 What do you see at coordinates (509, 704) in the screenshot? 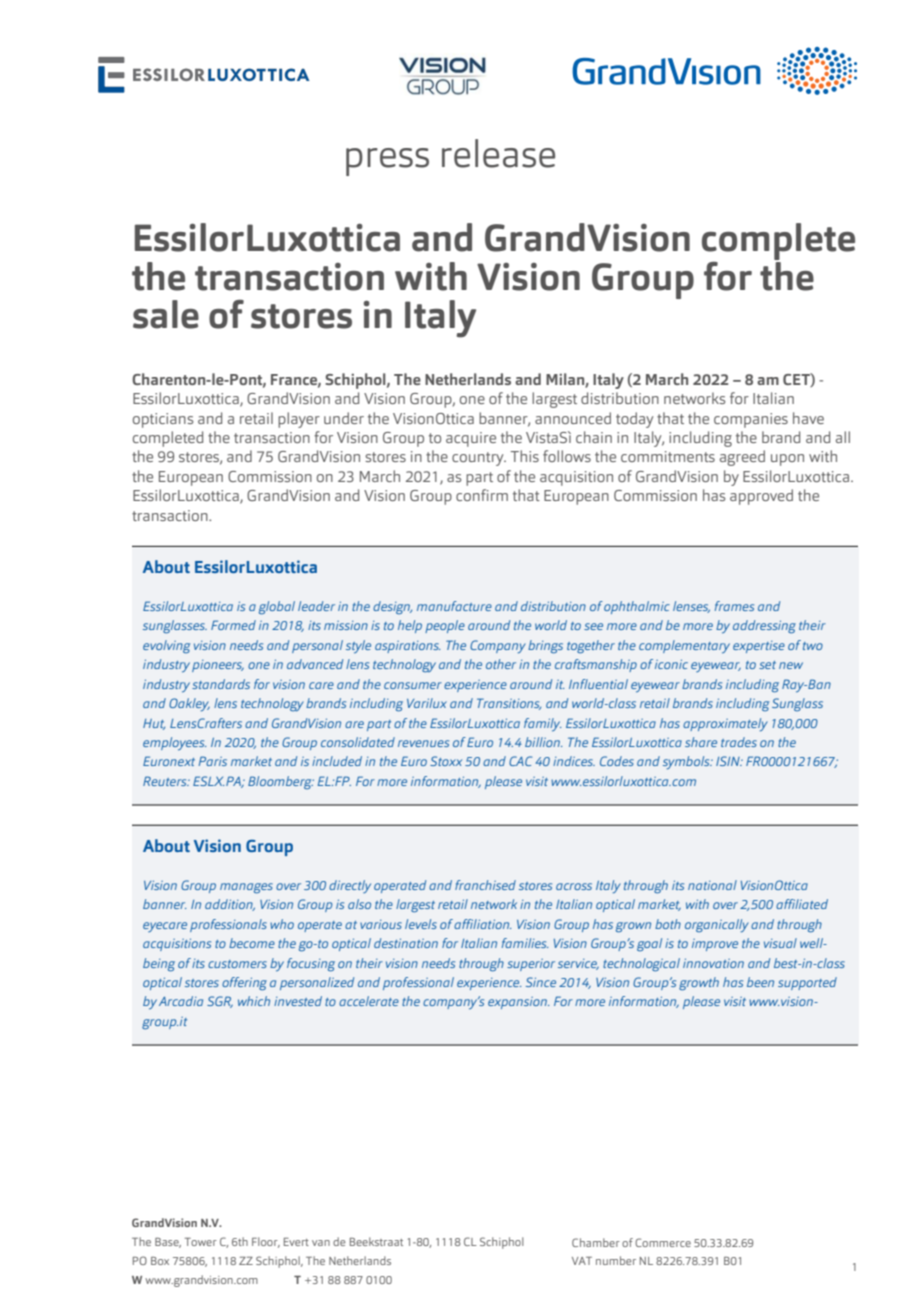
I see `Transitions` at bounding box center [509, 704].
